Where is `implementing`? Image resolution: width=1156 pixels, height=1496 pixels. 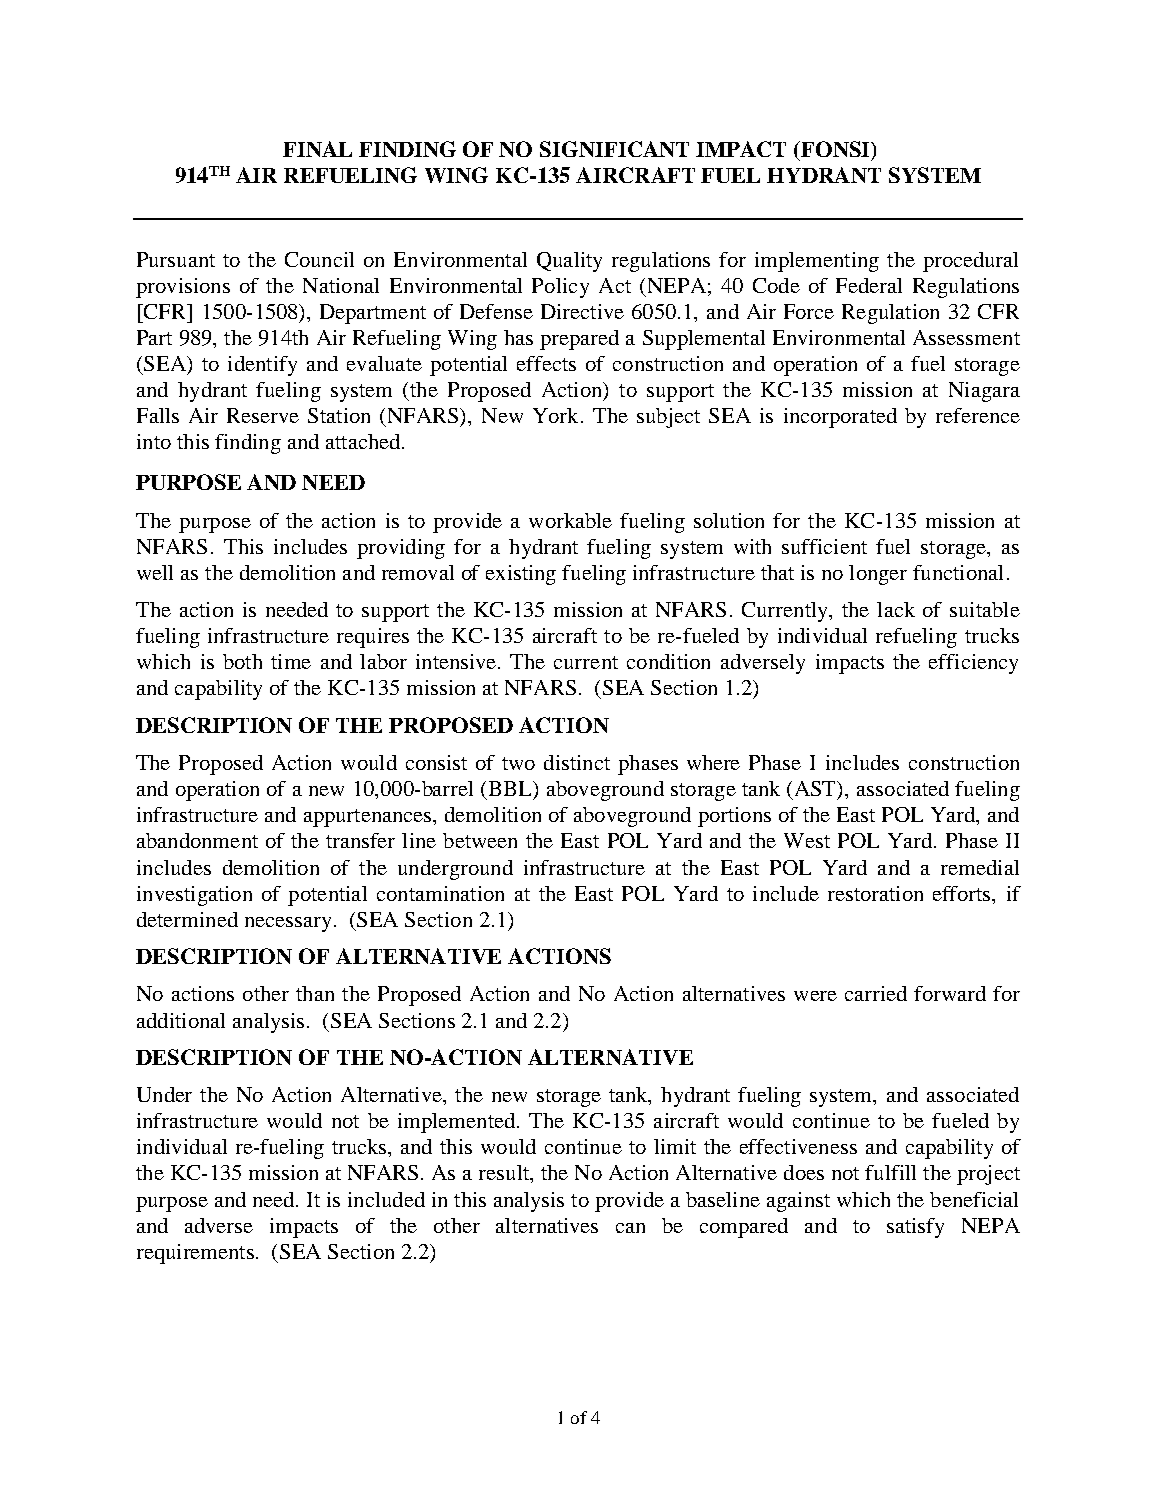 implementing is located at coordinates (817, 262).
